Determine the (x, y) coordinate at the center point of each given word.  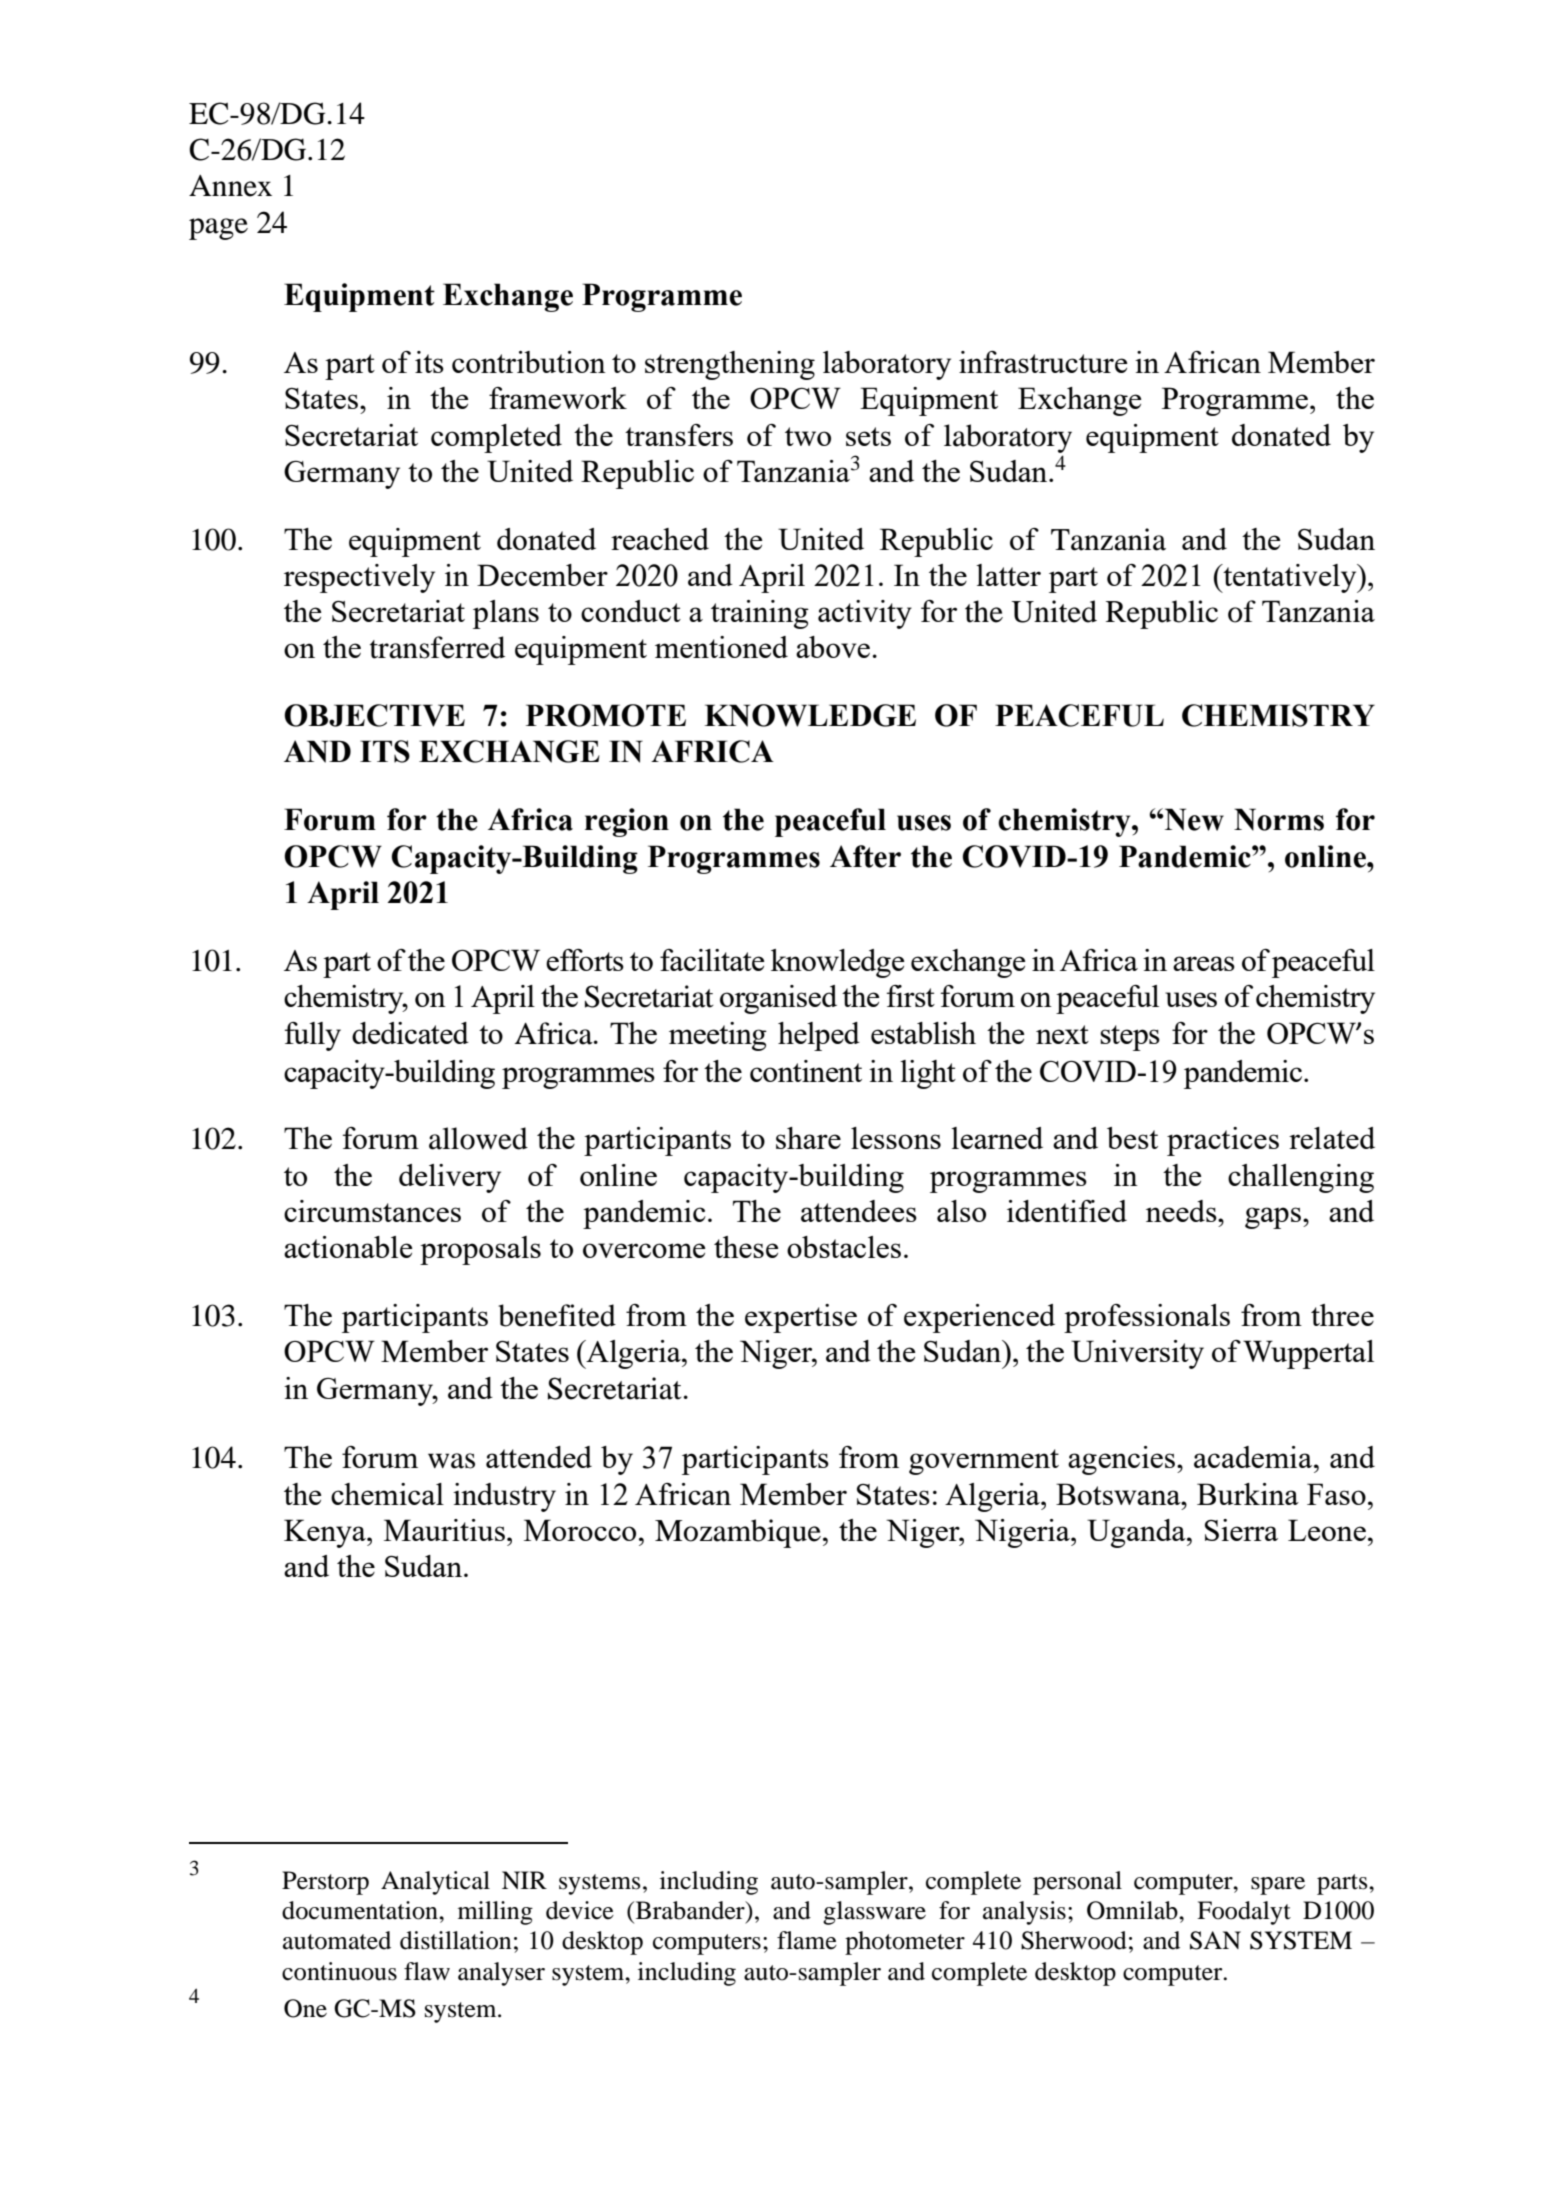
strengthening (730, 365)
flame (807, 1940)
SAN (1215, 1940)
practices (1223, 1141)
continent (806, 1071)
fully (313, 1036)
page (218, 229)
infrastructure (1043, 362)
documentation (361, 1910)
